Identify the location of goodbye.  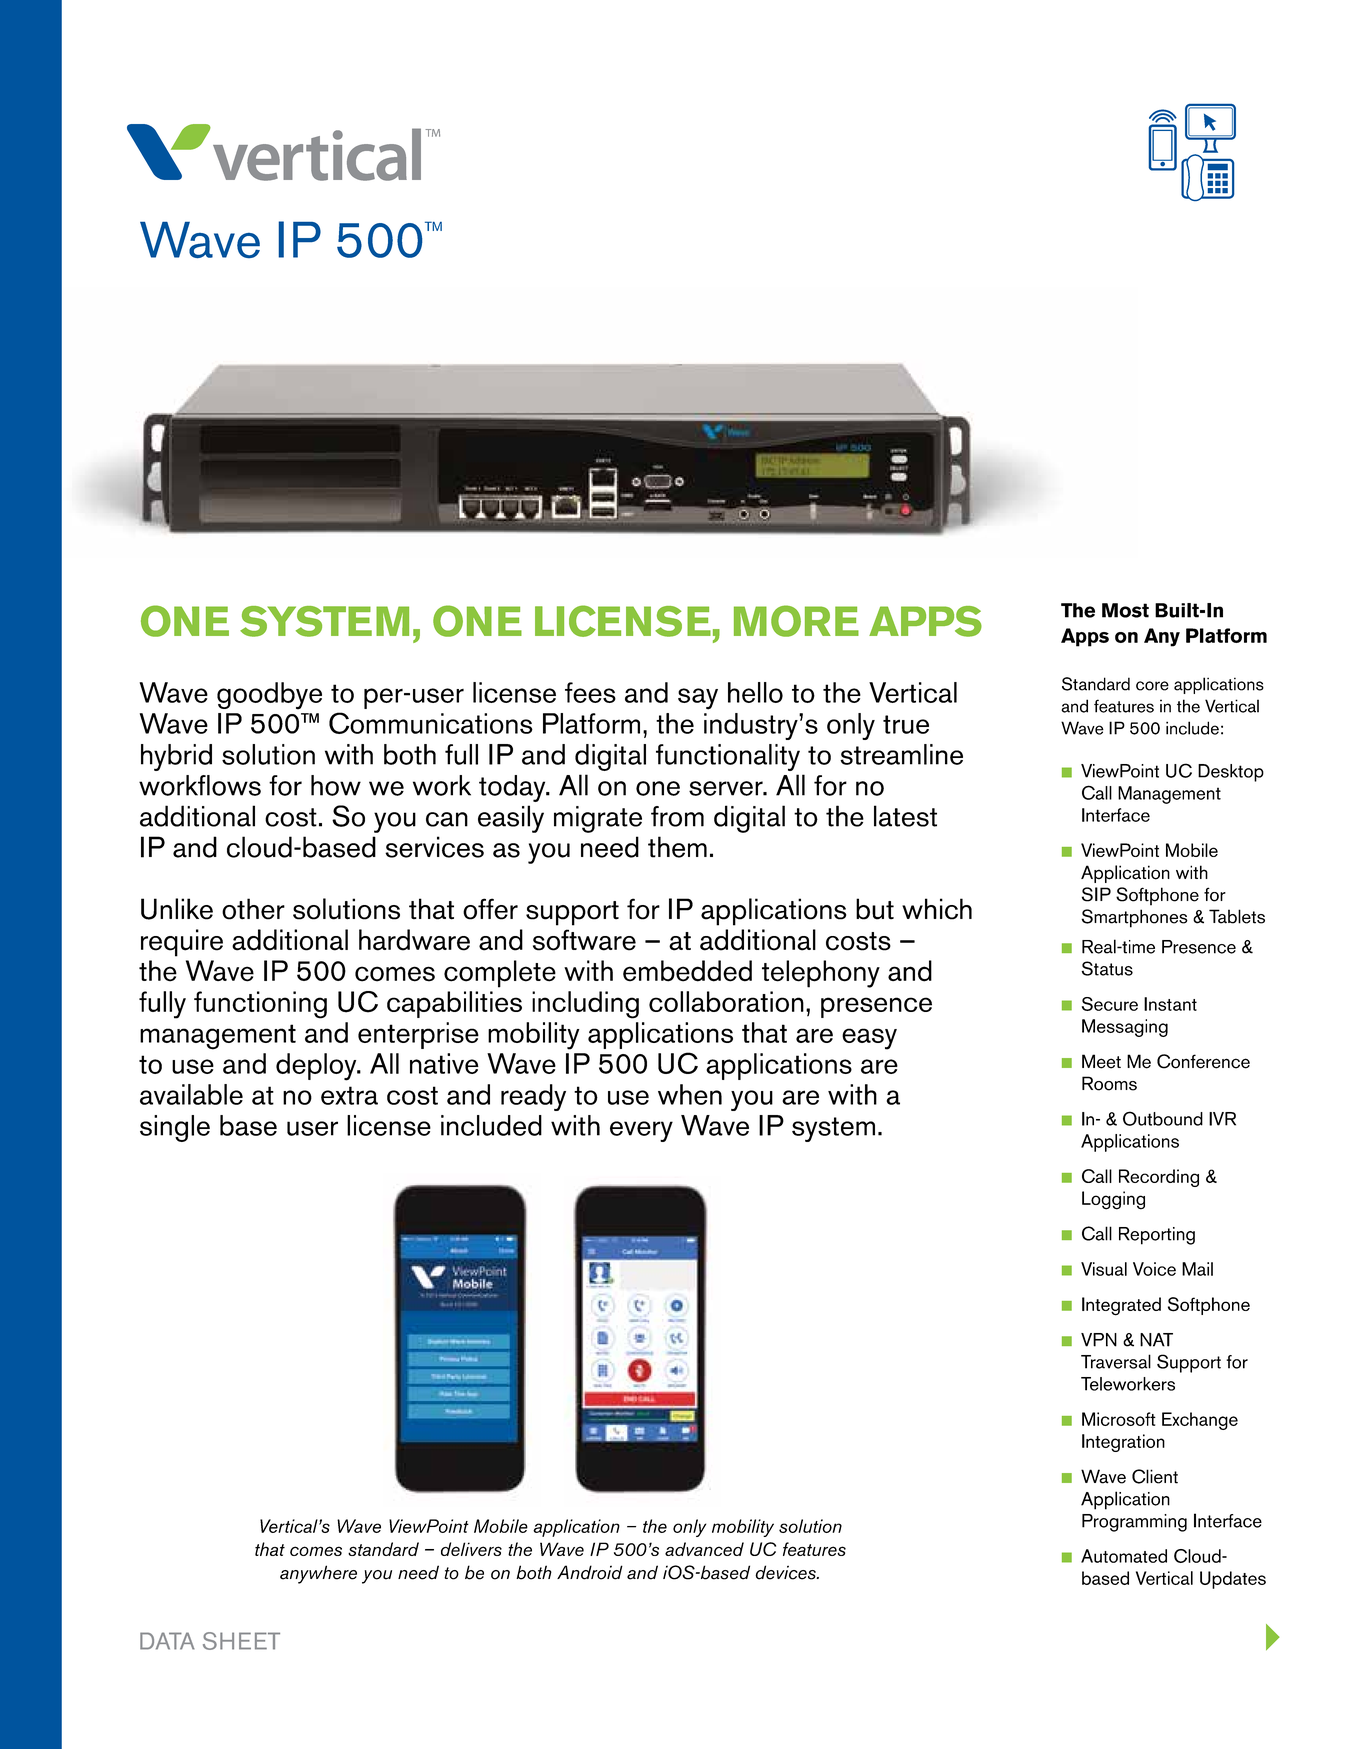
(269, 696).
